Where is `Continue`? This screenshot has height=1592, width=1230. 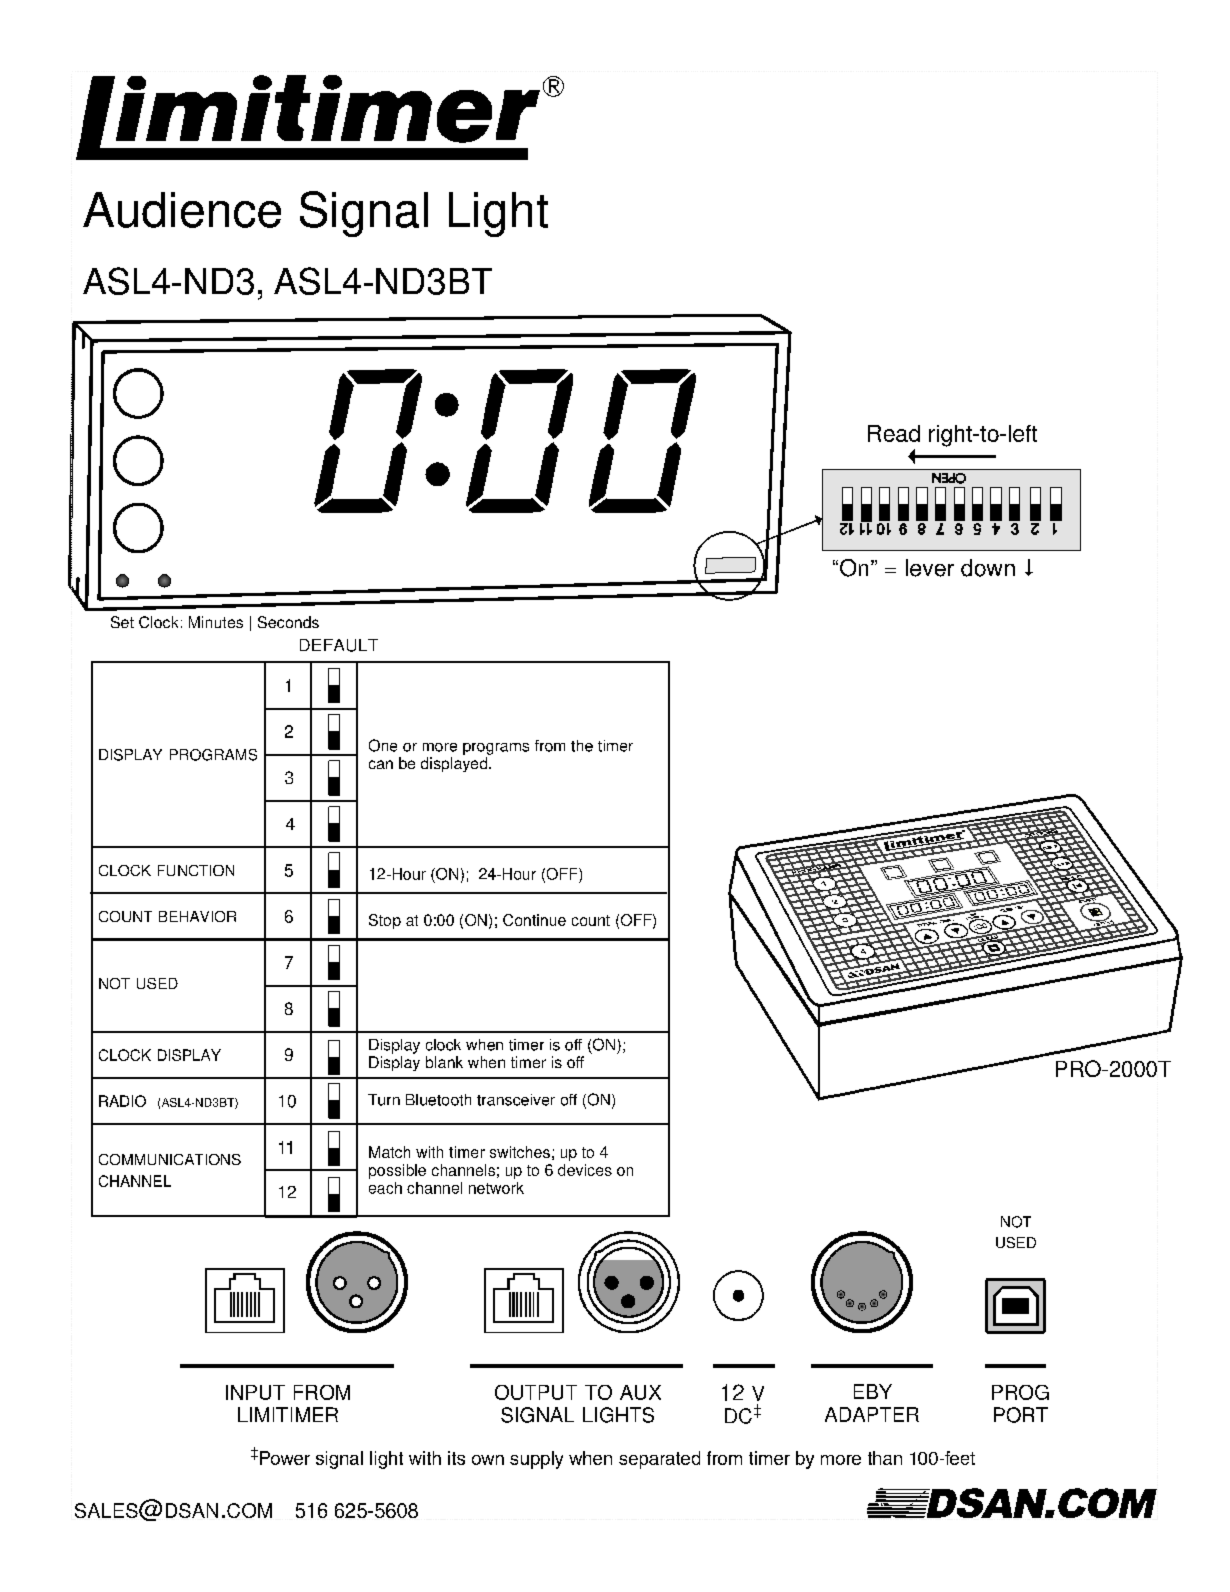 Continue is located at coordinates (534, 920).
